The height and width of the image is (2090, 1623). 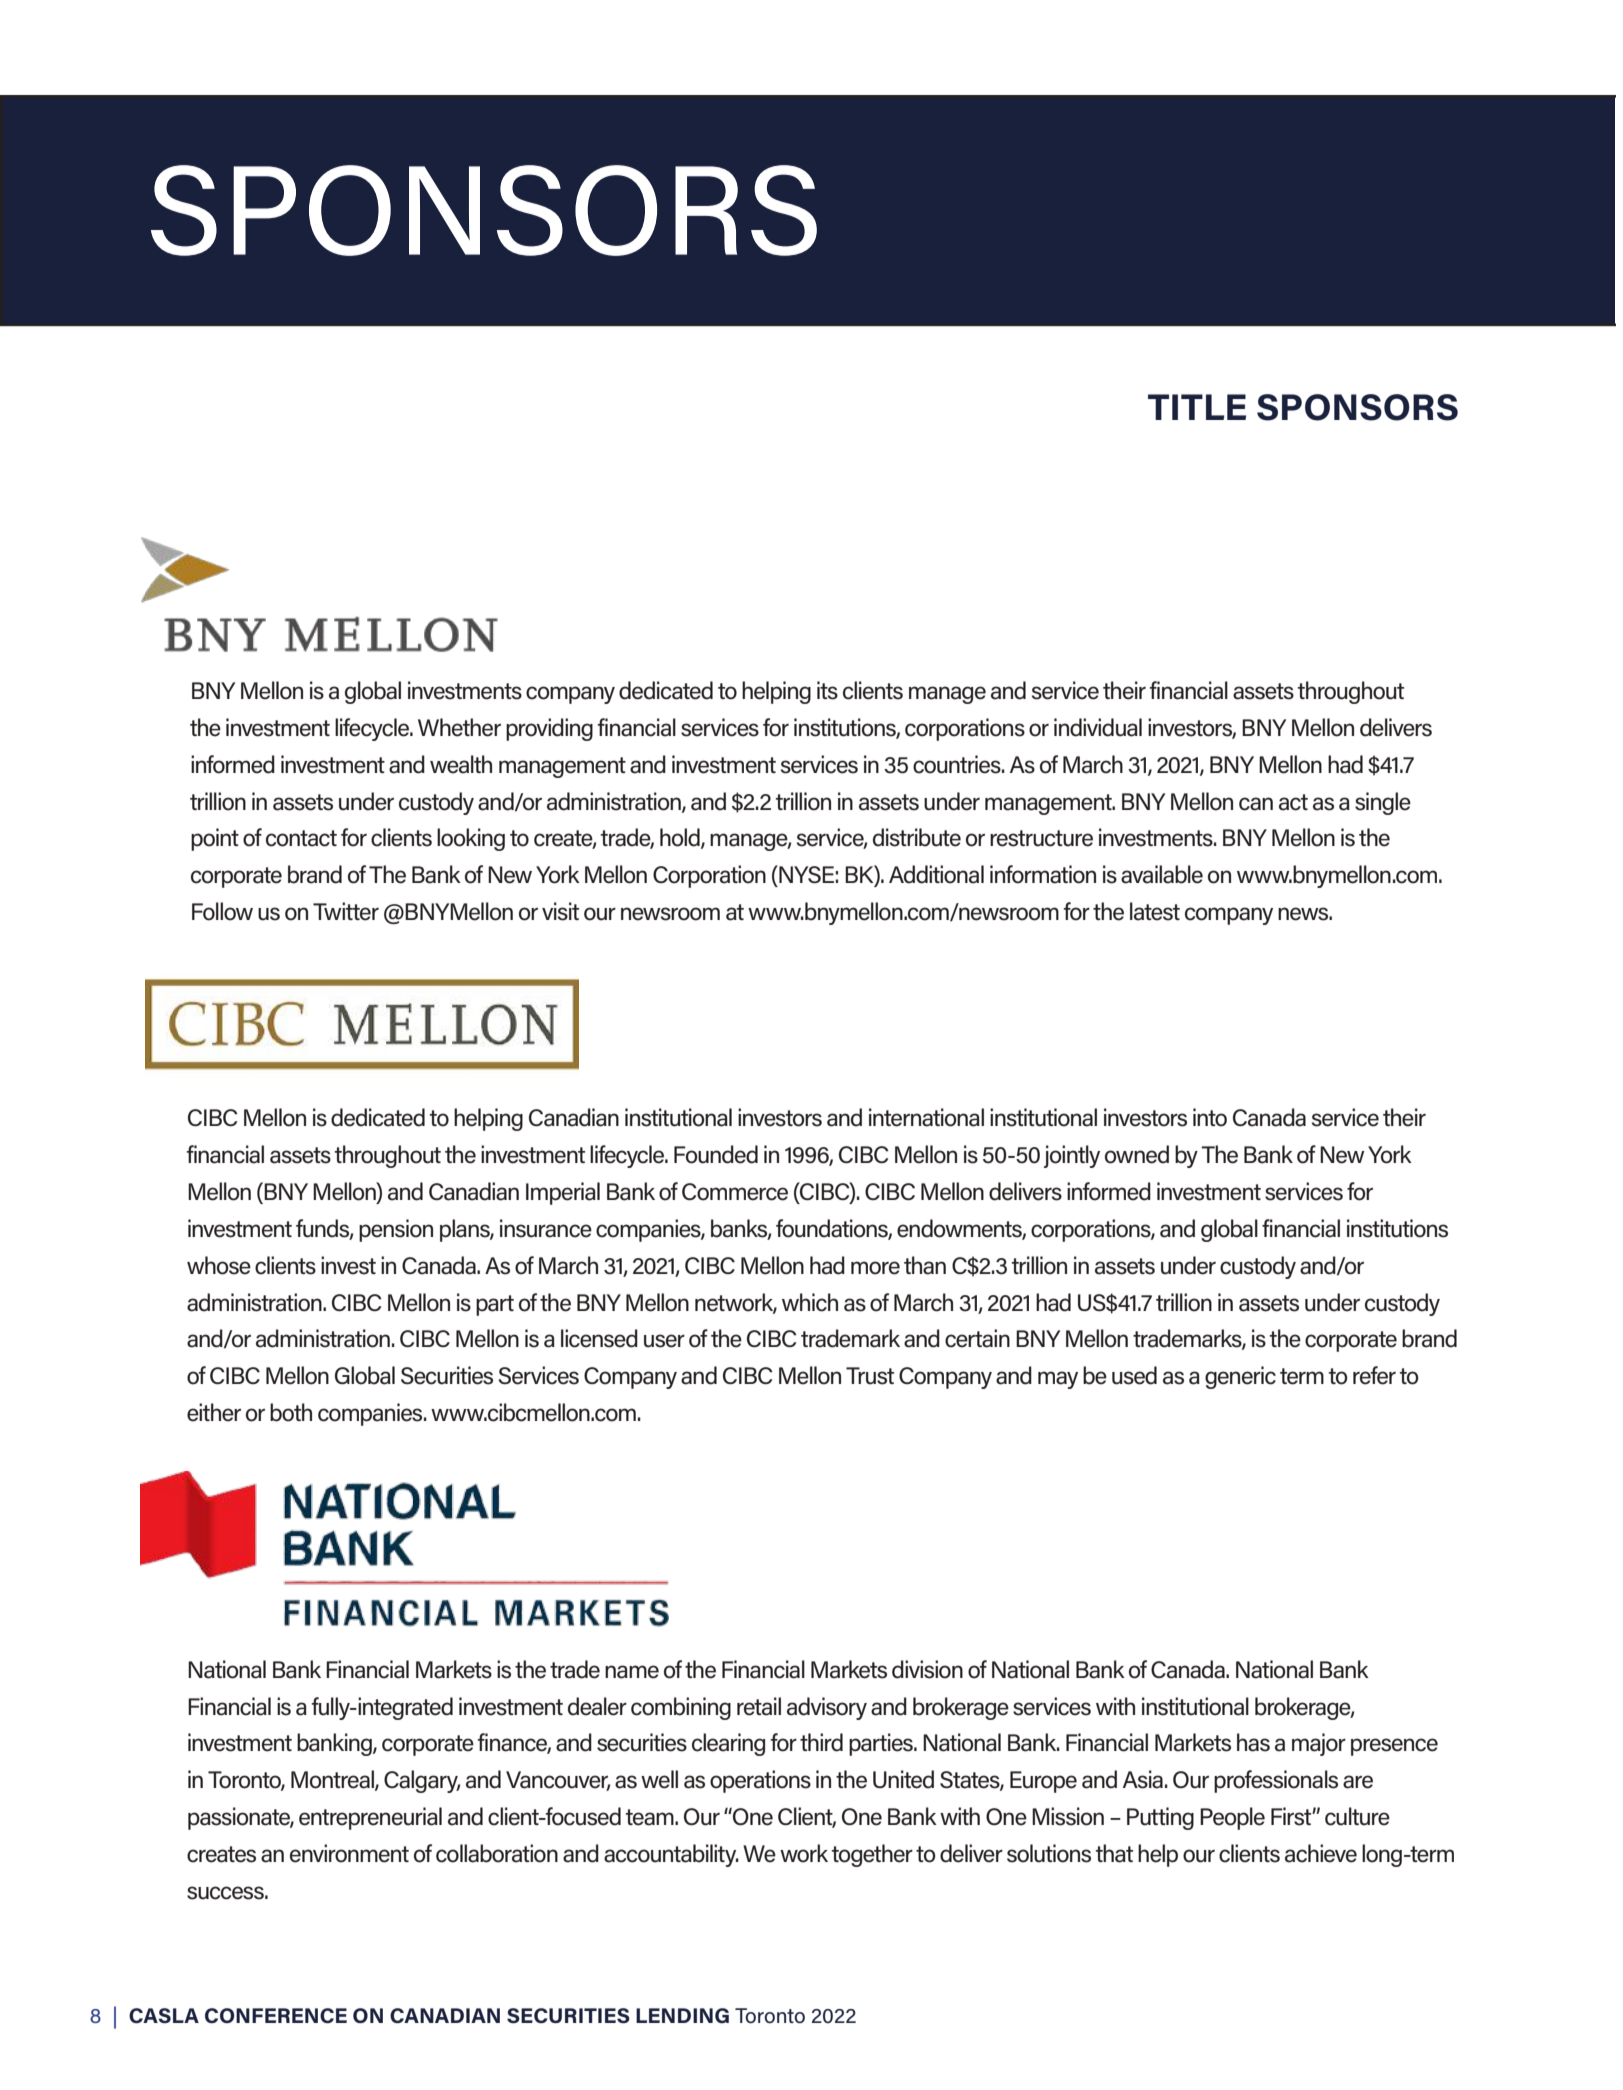 What do you see at coordinates (349, 1853) in the image?
I see `environment` at bounding box center [349, 1853].
